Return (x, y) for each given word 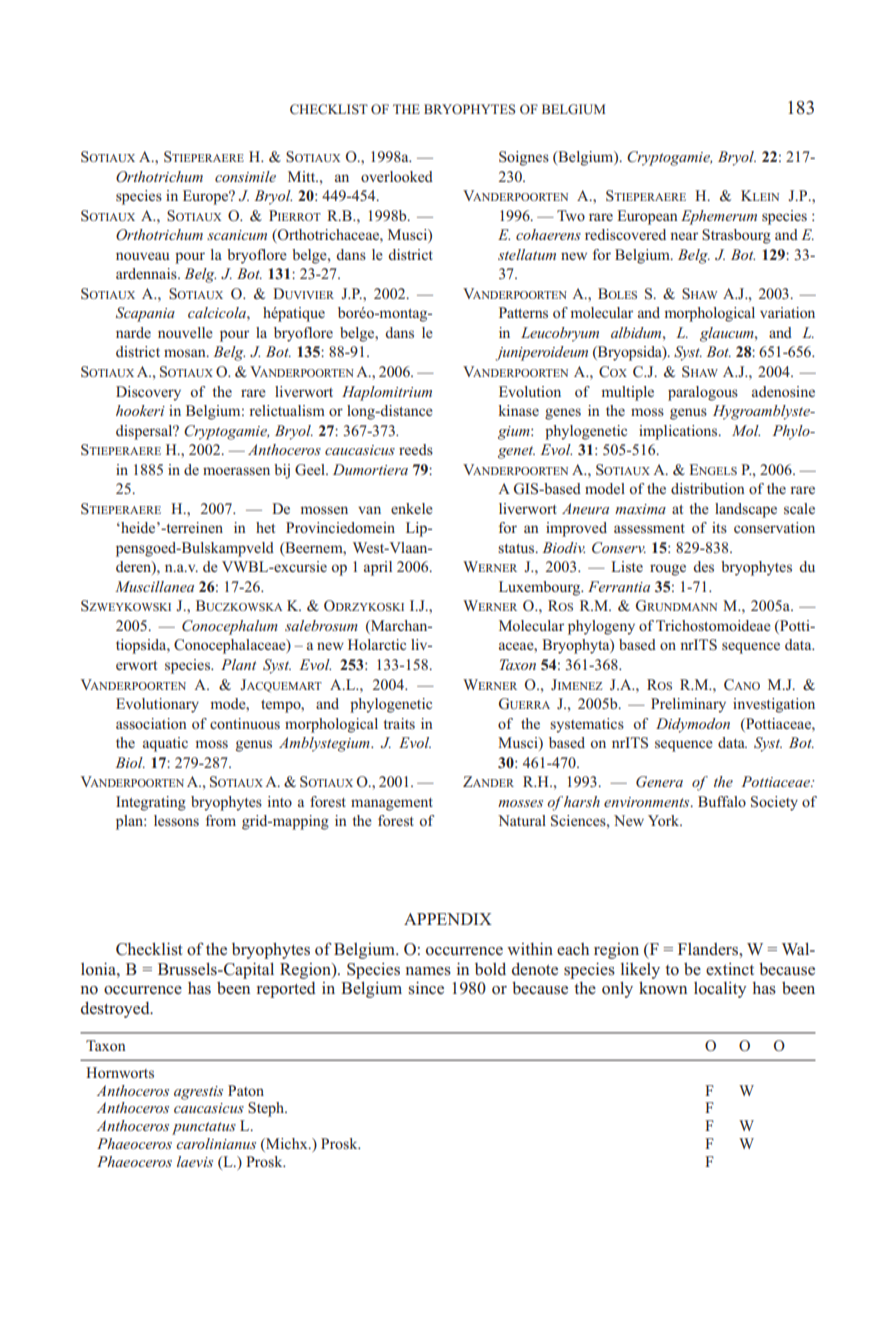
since (426, 988)
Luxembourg (541, 588)
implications (679, 432)
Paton (246, 1090)
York (665, 820)
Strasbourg (736, 236)
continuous (245, 723)
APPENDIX (448, 919)
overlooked (397, 176)
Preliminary (688, 705)
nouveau (143, 256)
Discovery (148, 393)
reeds (416, 449)
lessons (176, 820)
